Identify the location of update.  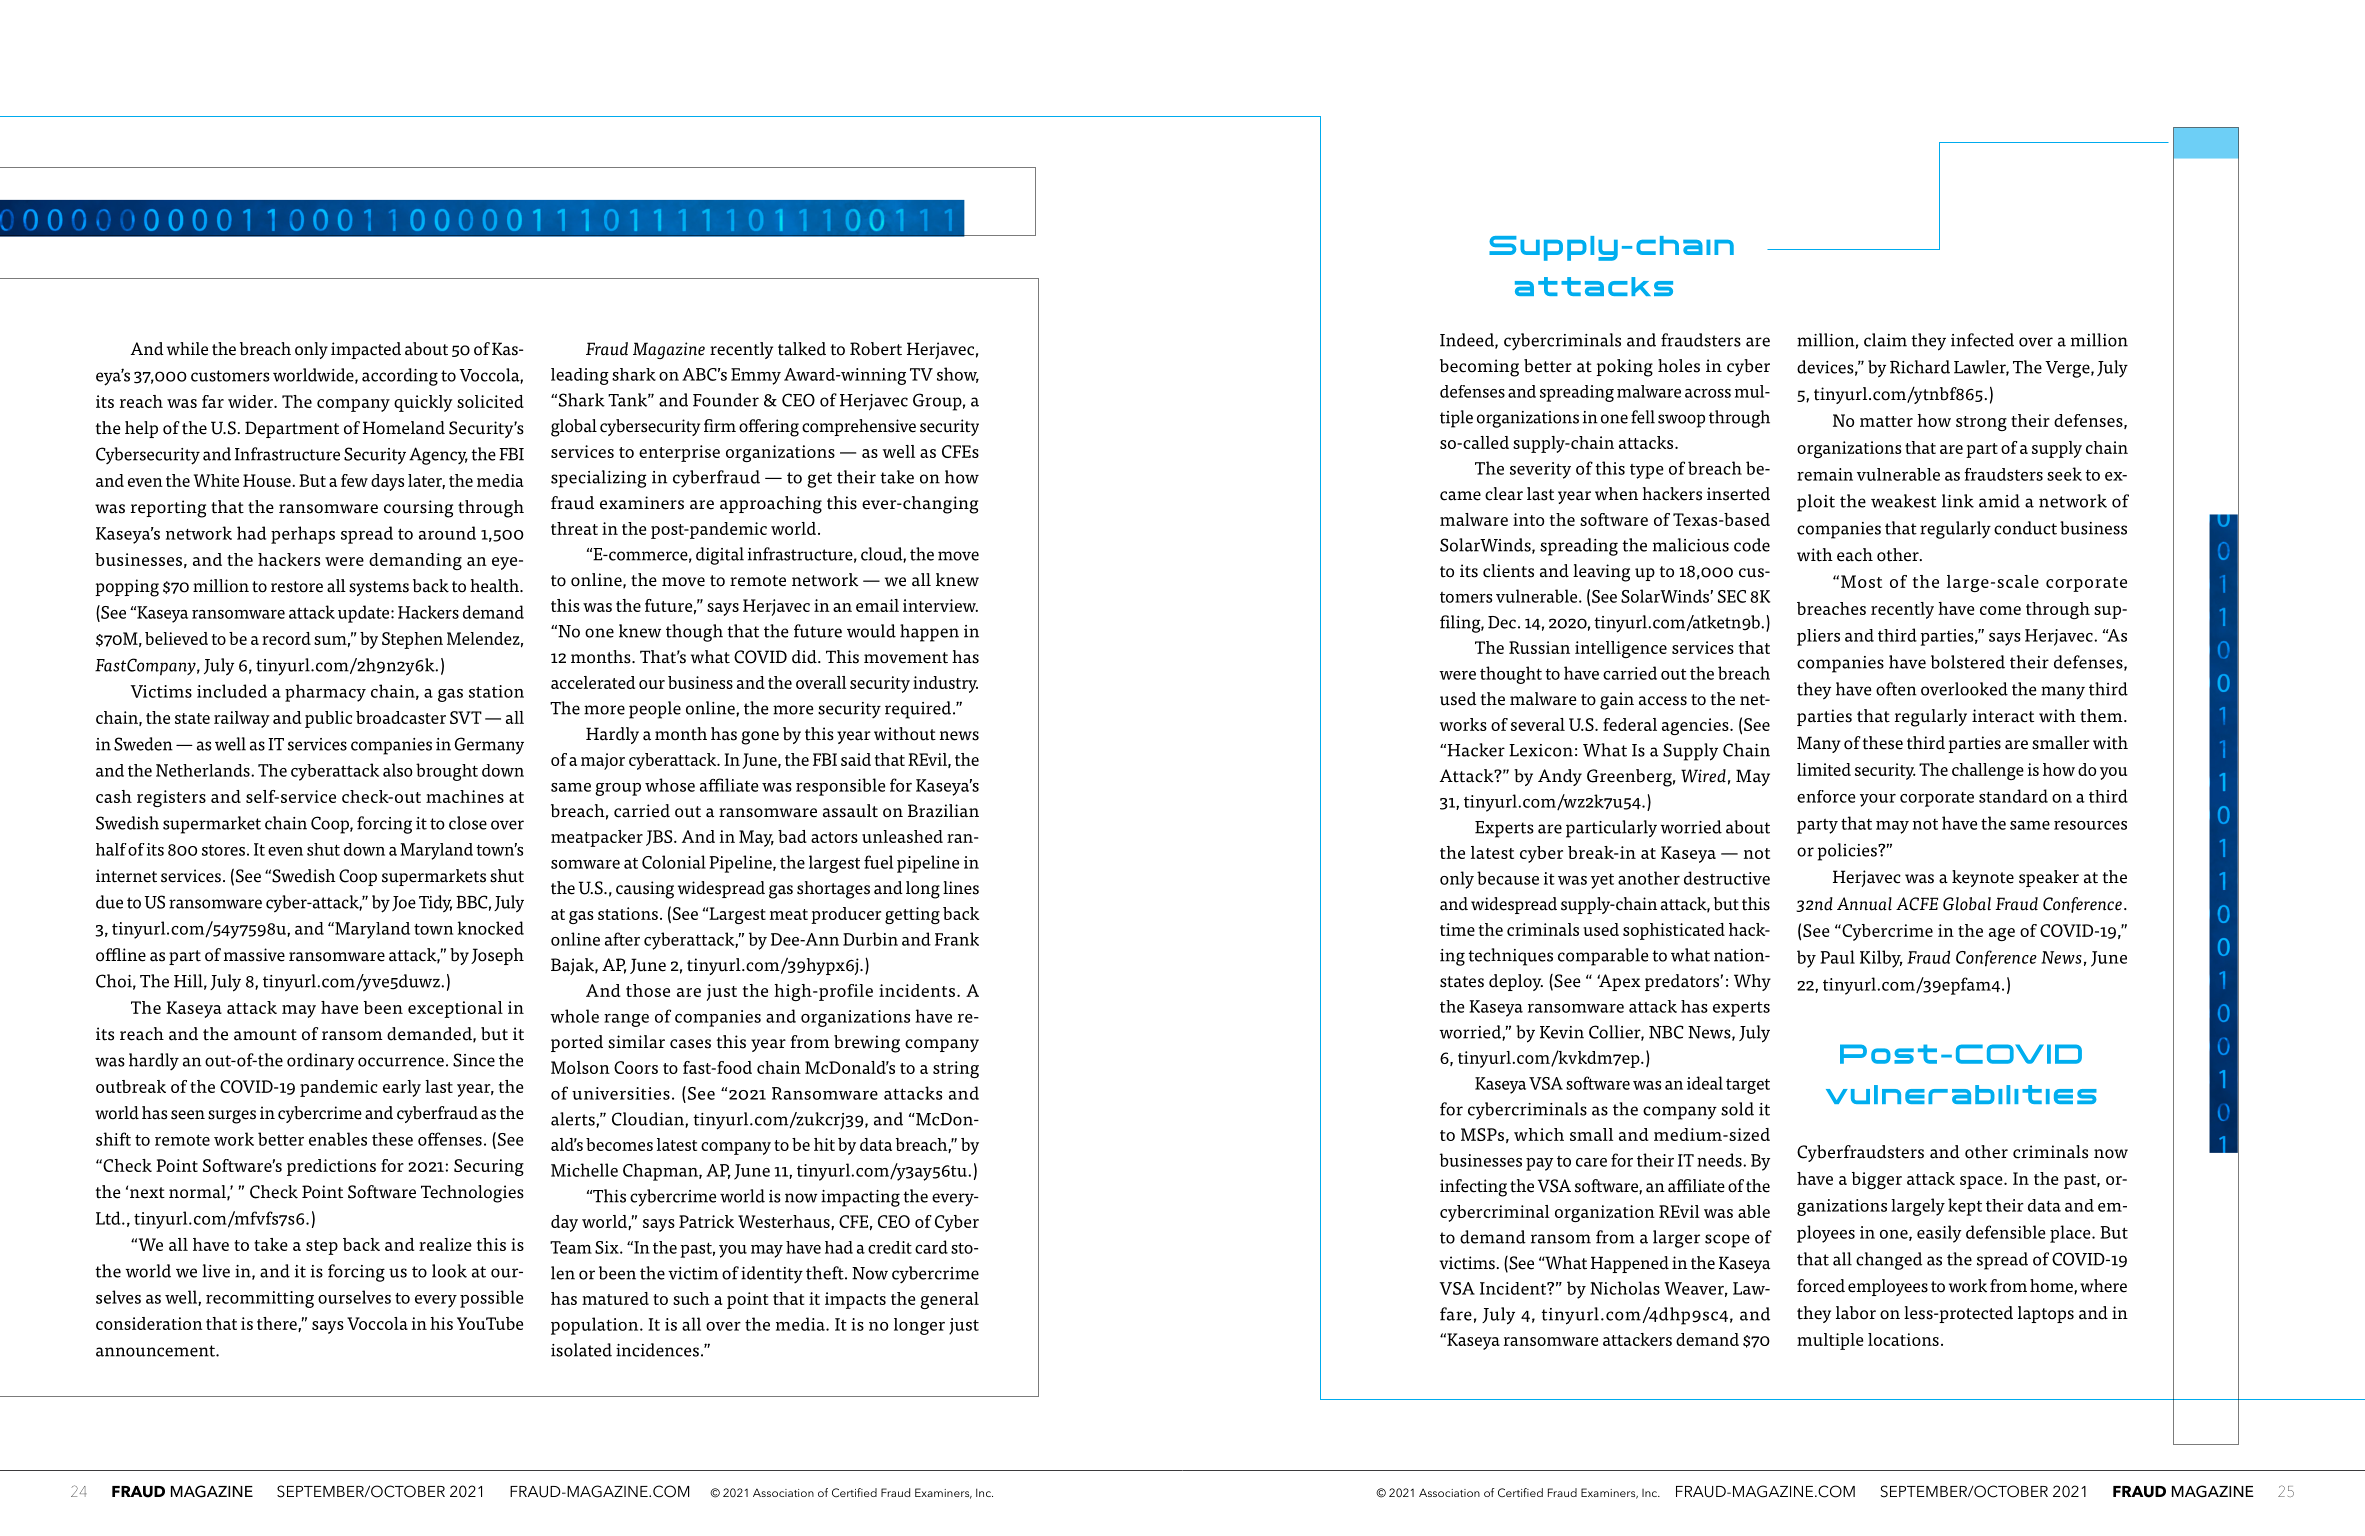
(365, 614).
